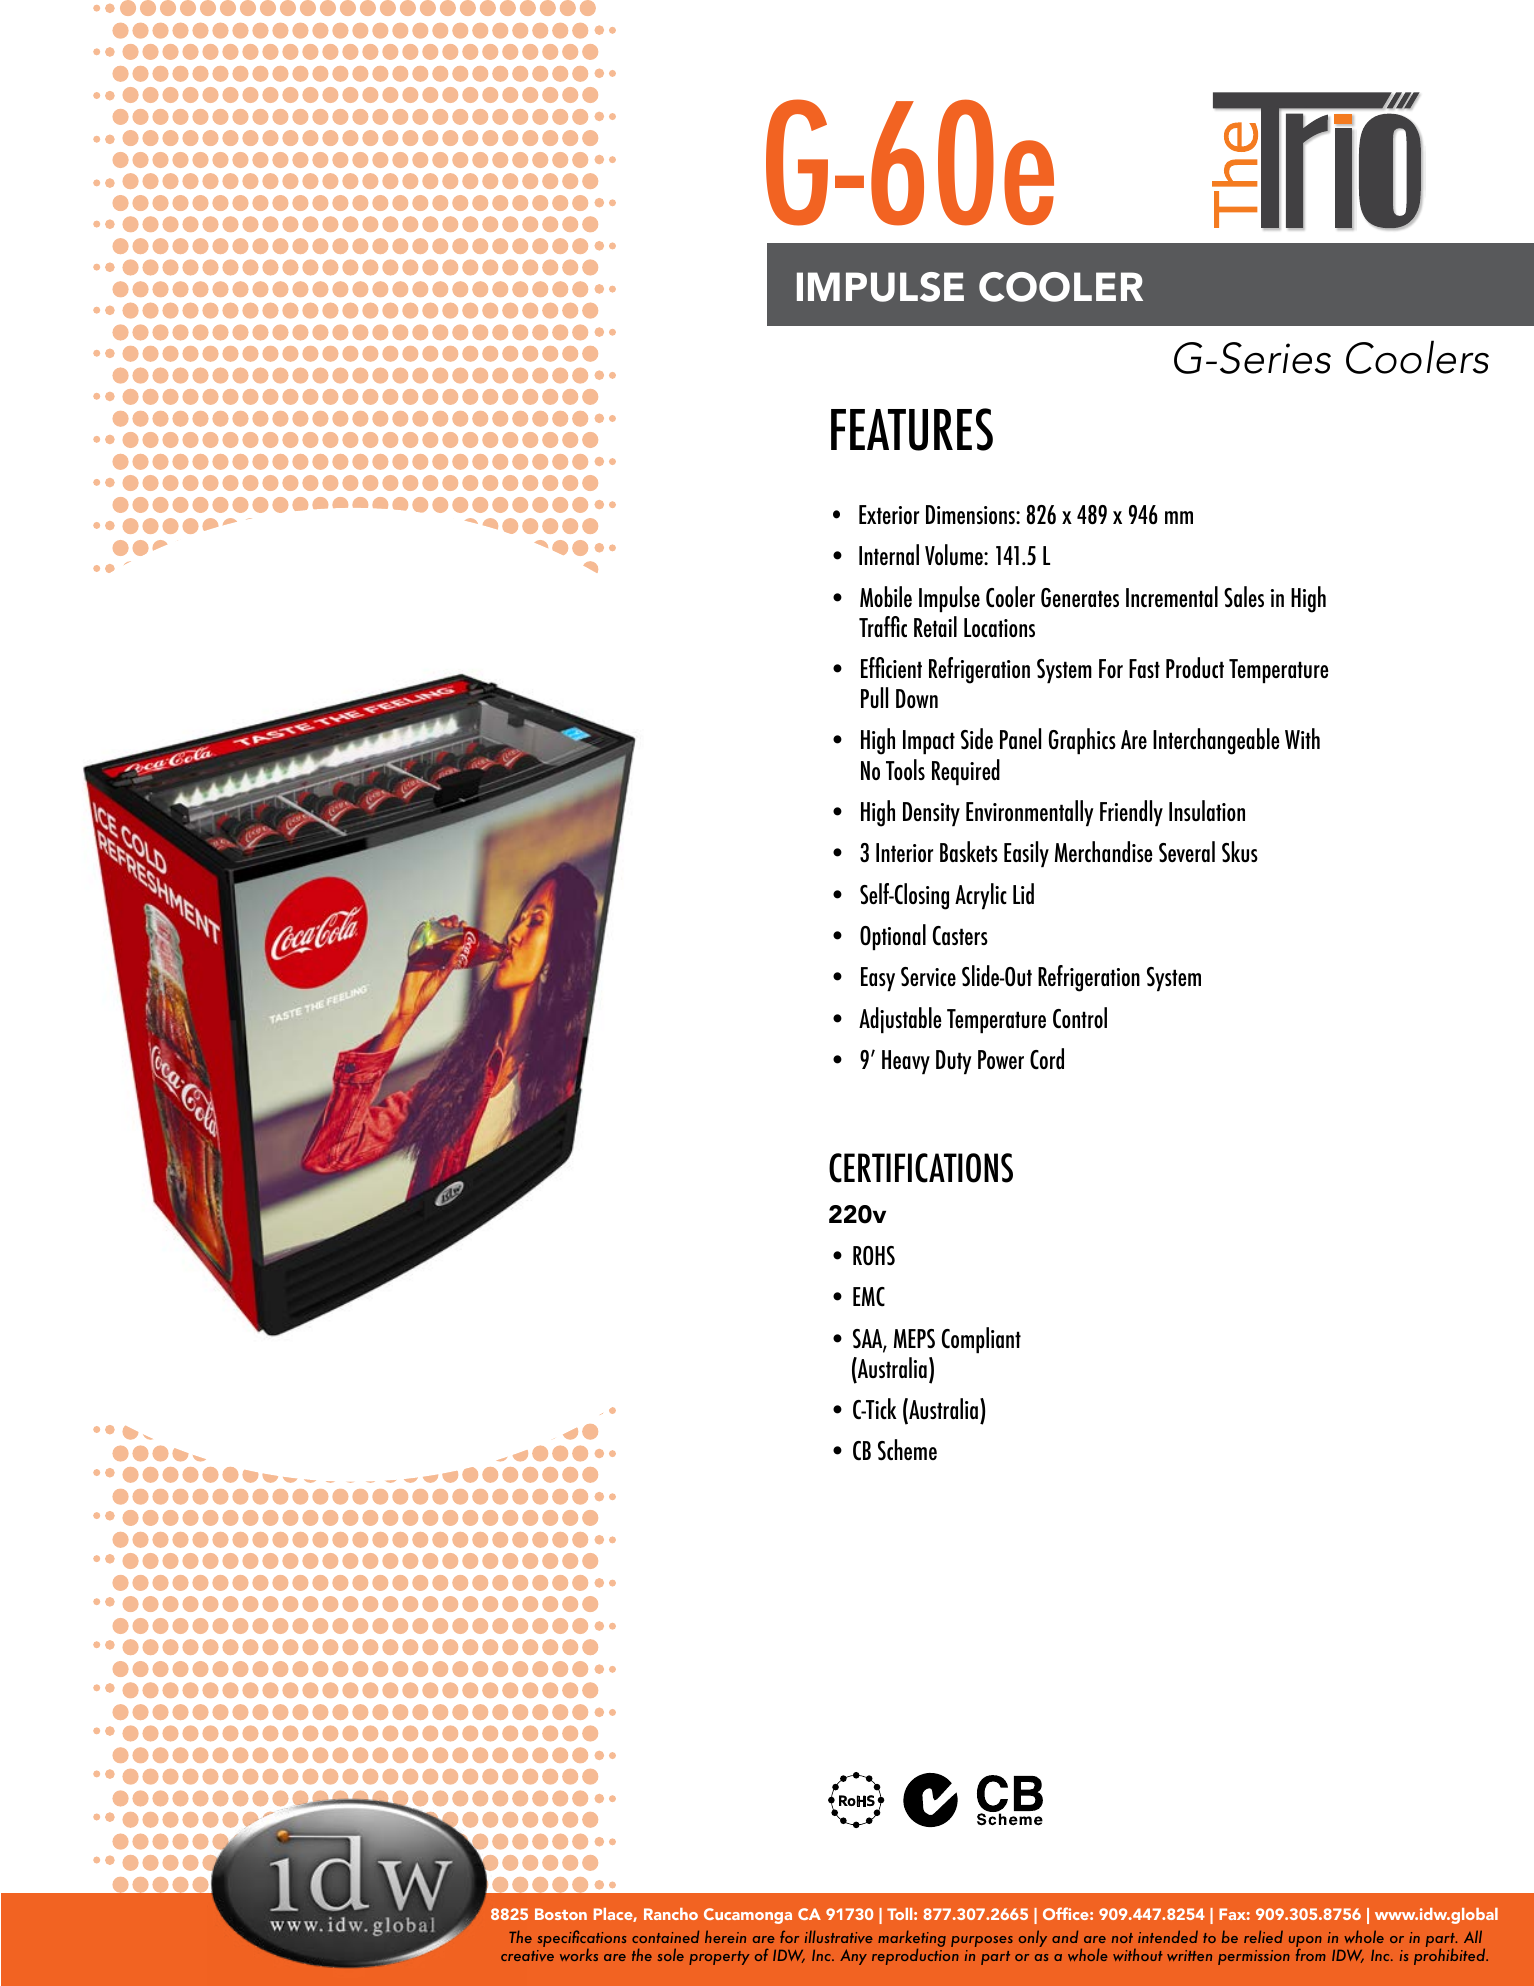  Describe the element at coordinates (1263, 1936) in the page. I see `relied` at that location.
